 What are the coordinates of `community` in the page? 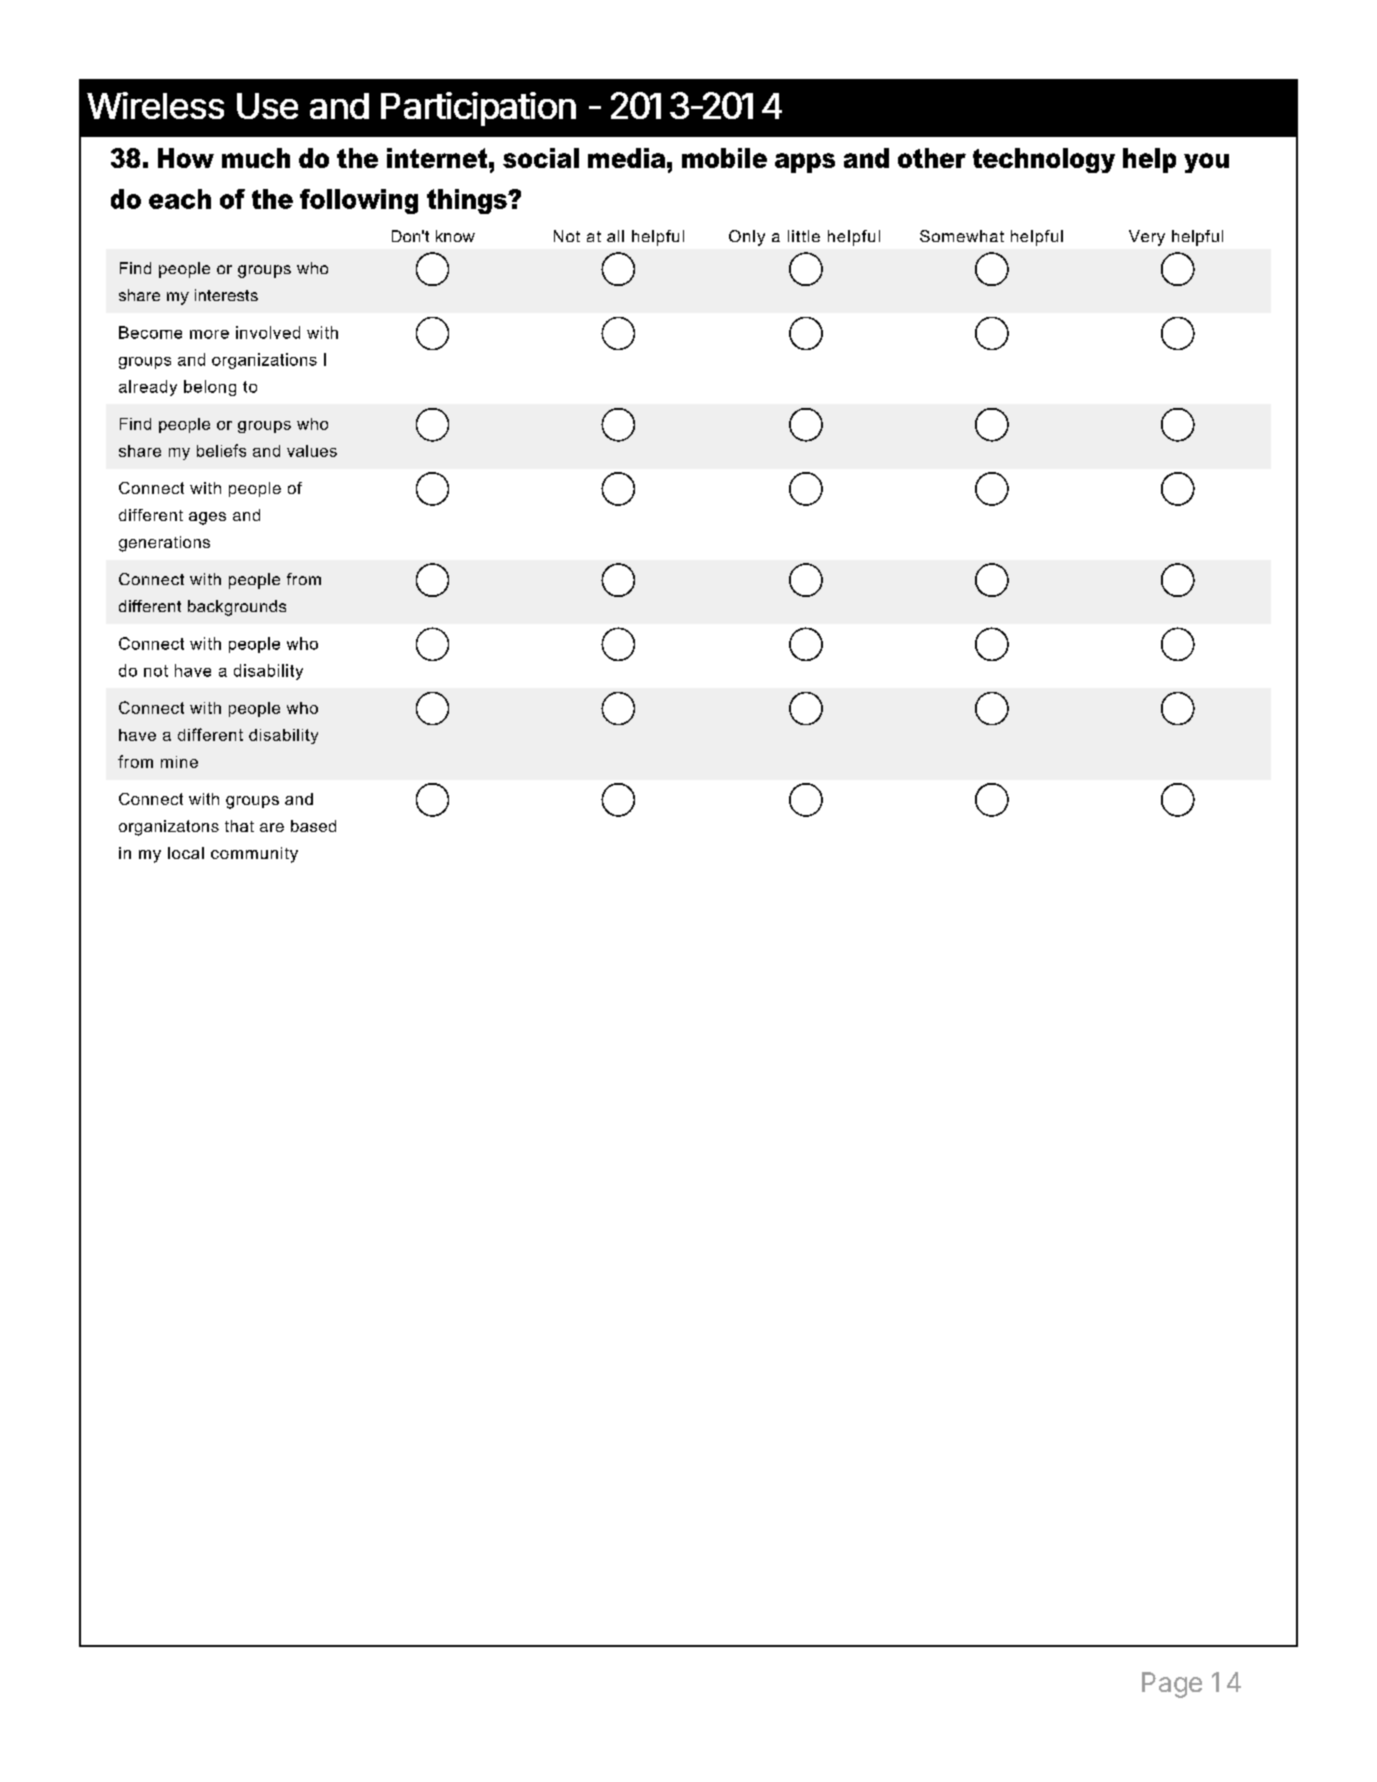 It's located at (254, 855).
